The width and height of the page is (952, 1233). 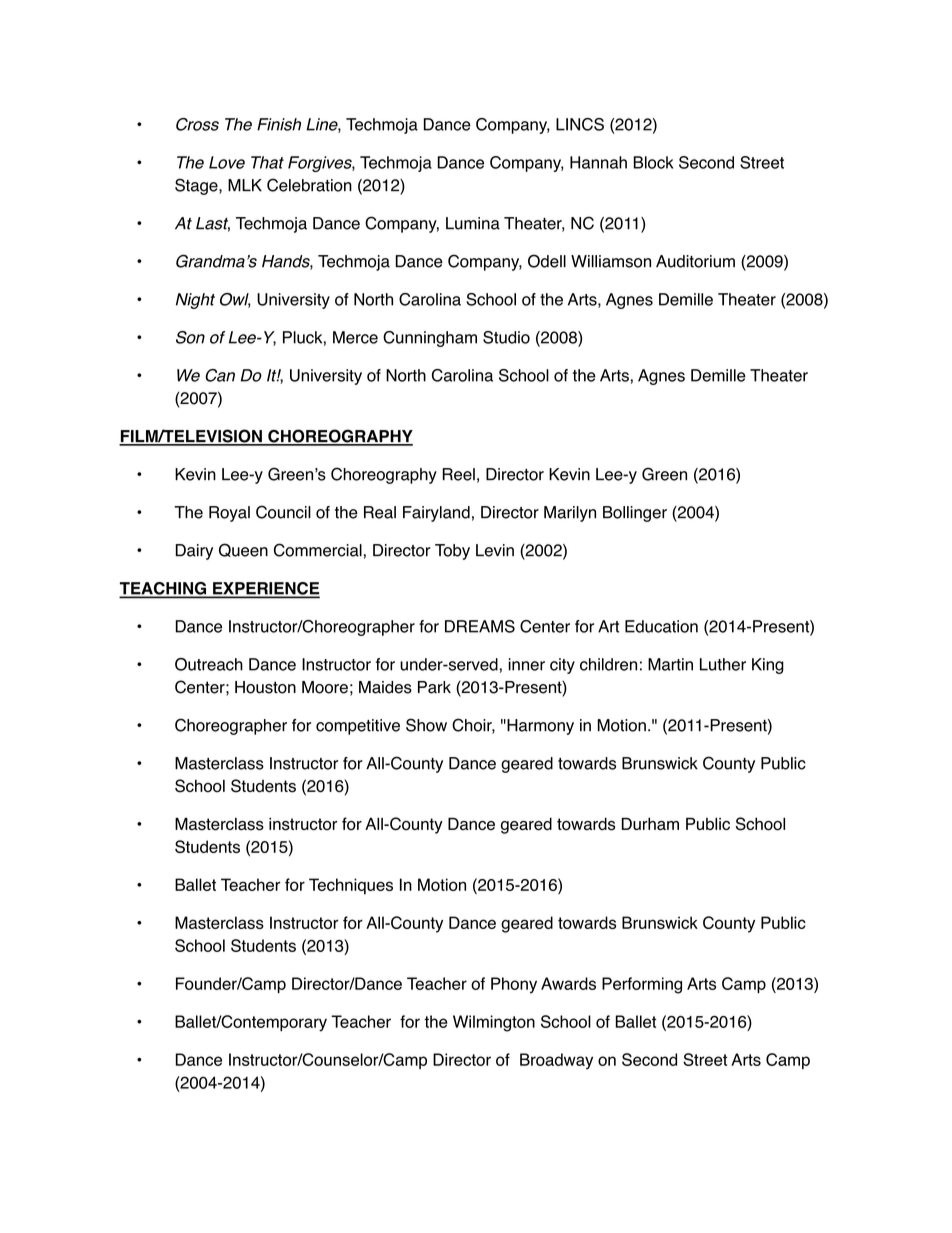 I want to click on Wilmington, so click(x=494, y=1023).
